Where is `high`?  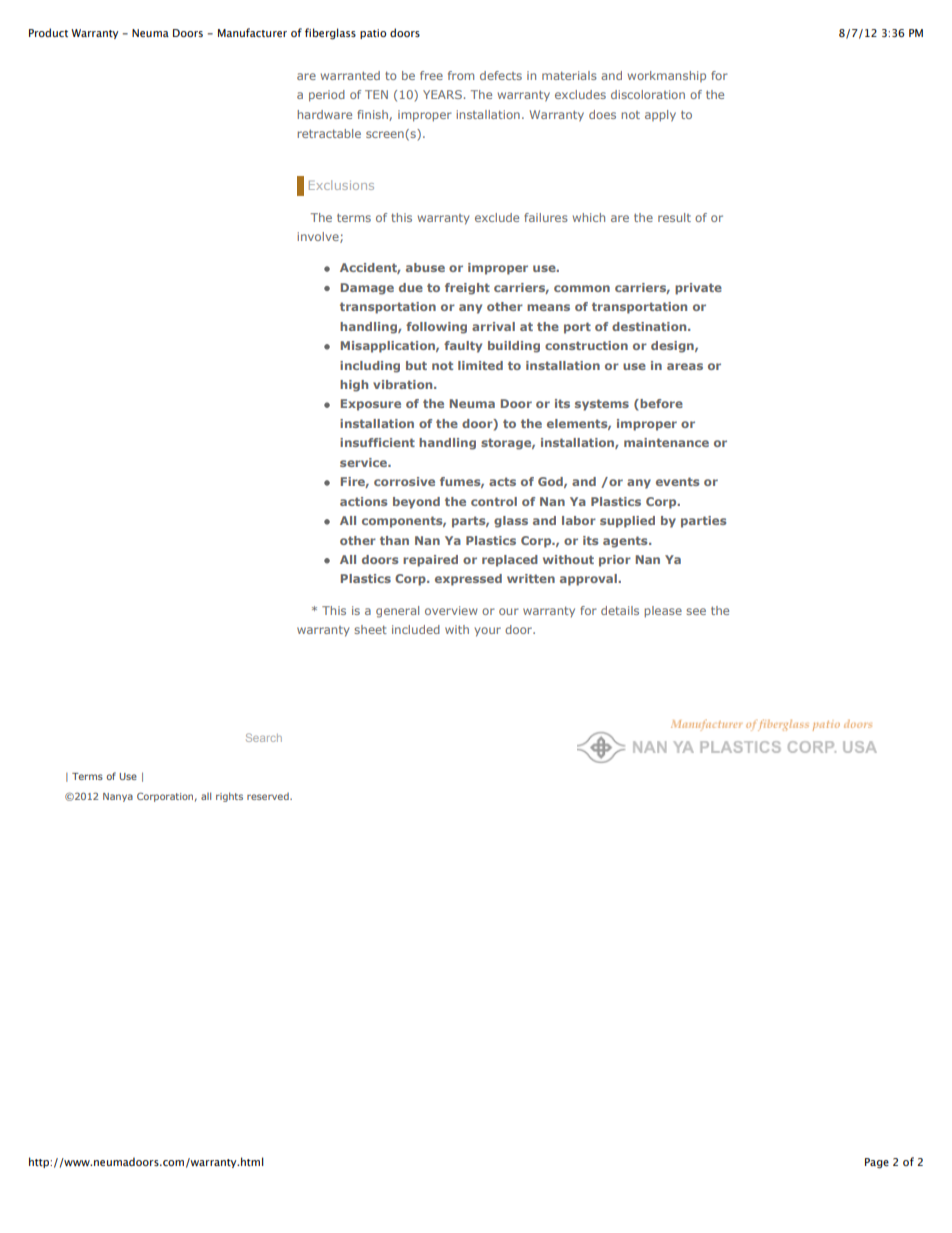
high is located at coordinates (354, 386).
